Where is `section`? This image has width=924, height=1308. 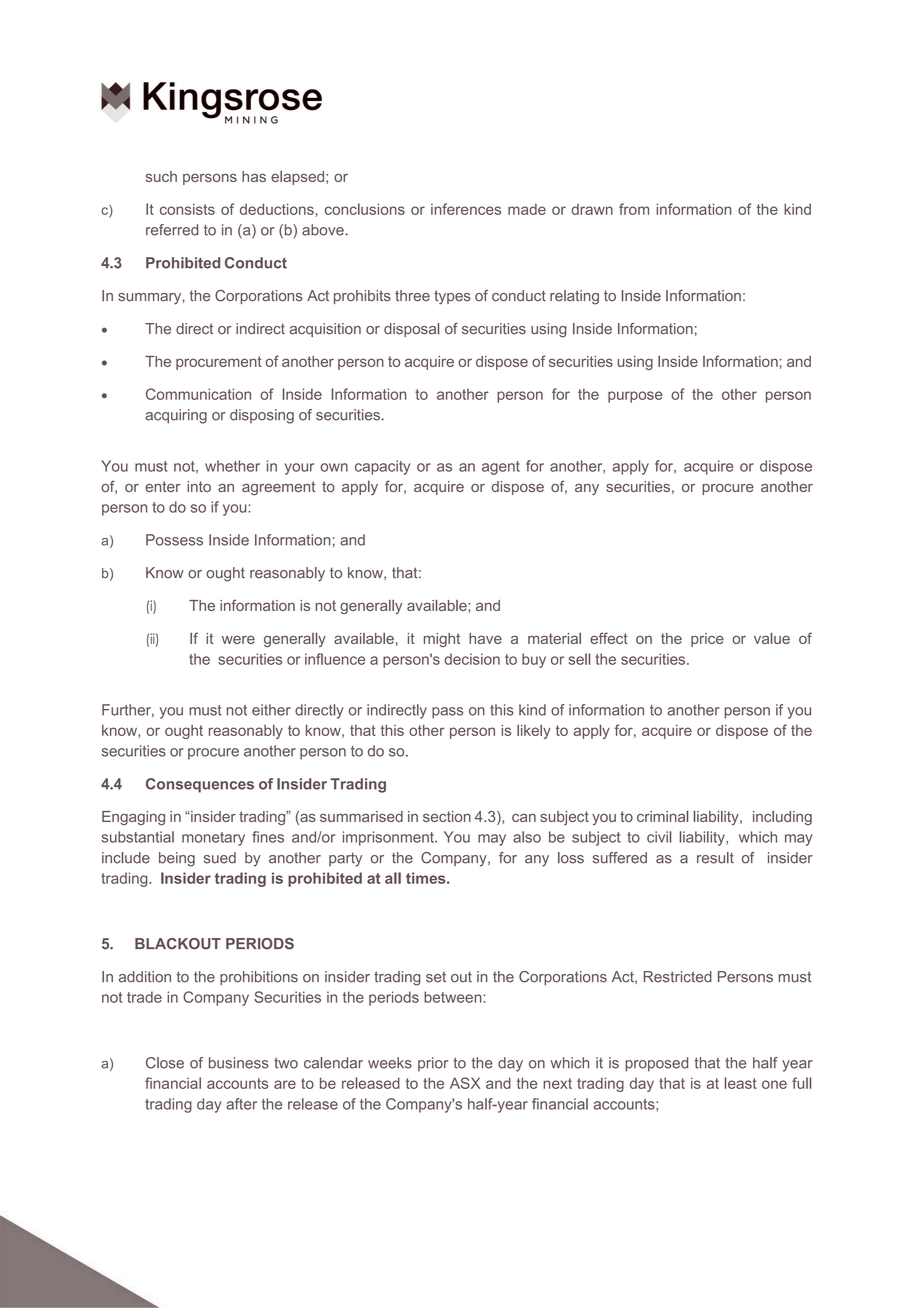
section is located at coordinates (447, 816).
